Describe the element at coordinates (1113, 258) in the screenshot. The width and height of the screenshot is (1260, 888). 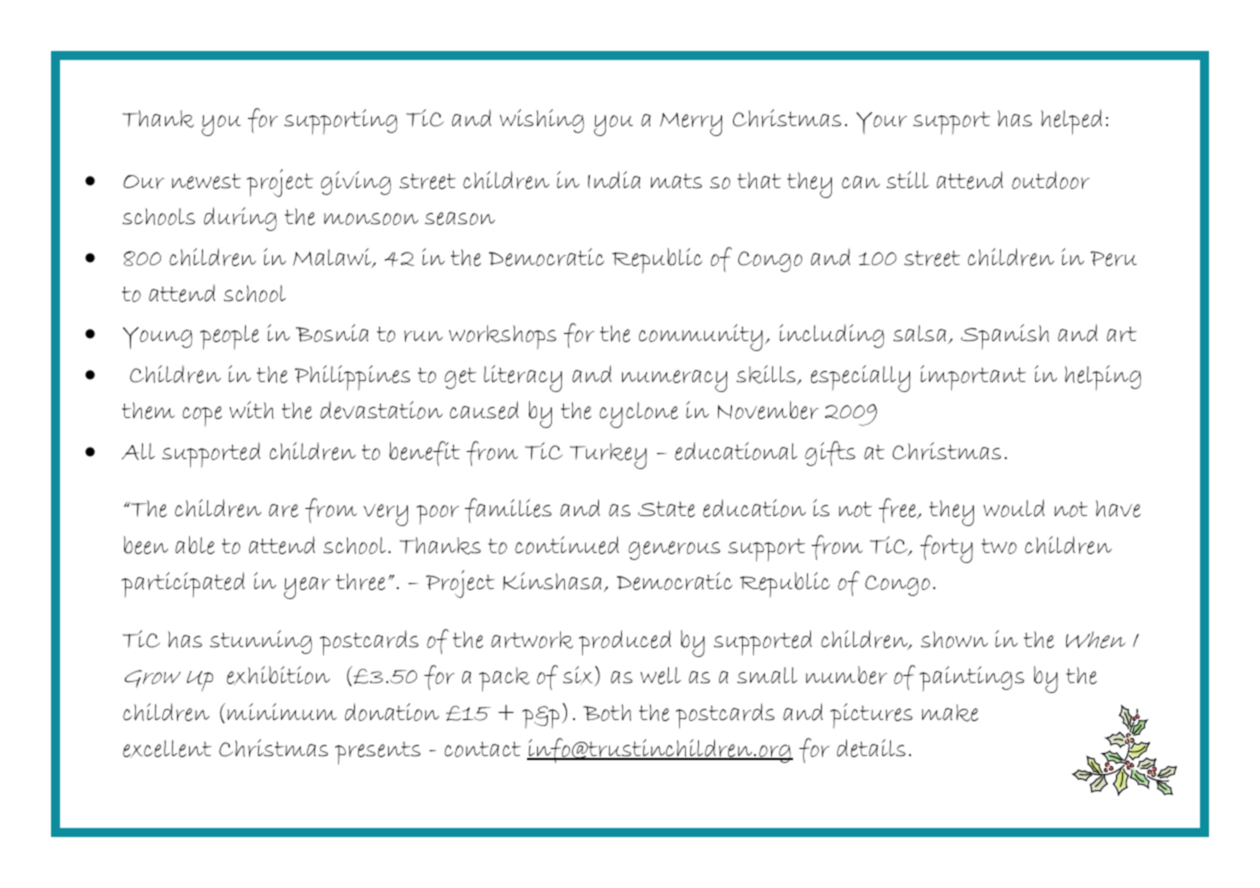
I see `Peru` at that location.
